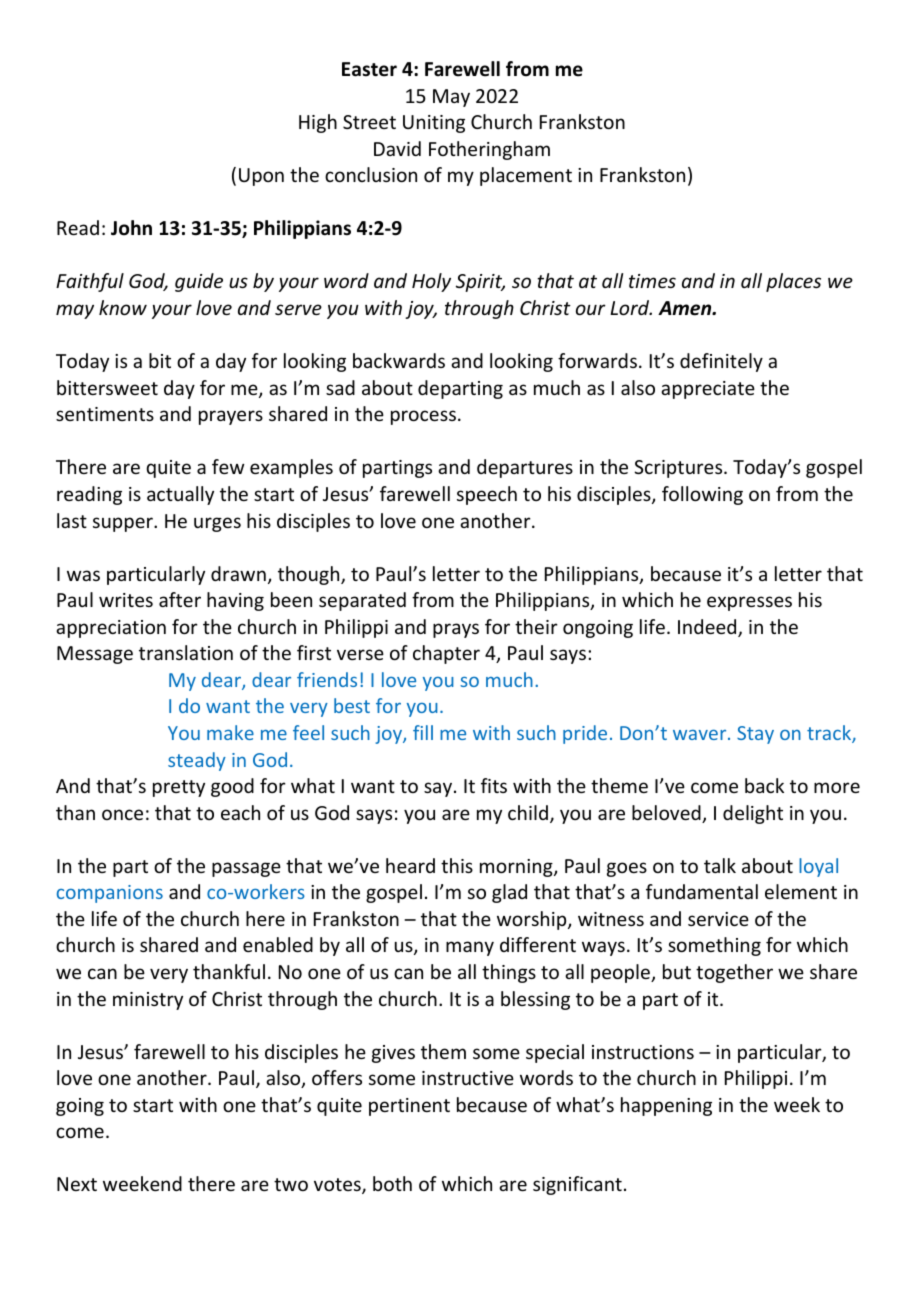 The height and width of the document is (1308, 924). Describe the element at coordinates (434, 124) in the document. I see `Uniting` at that location.
